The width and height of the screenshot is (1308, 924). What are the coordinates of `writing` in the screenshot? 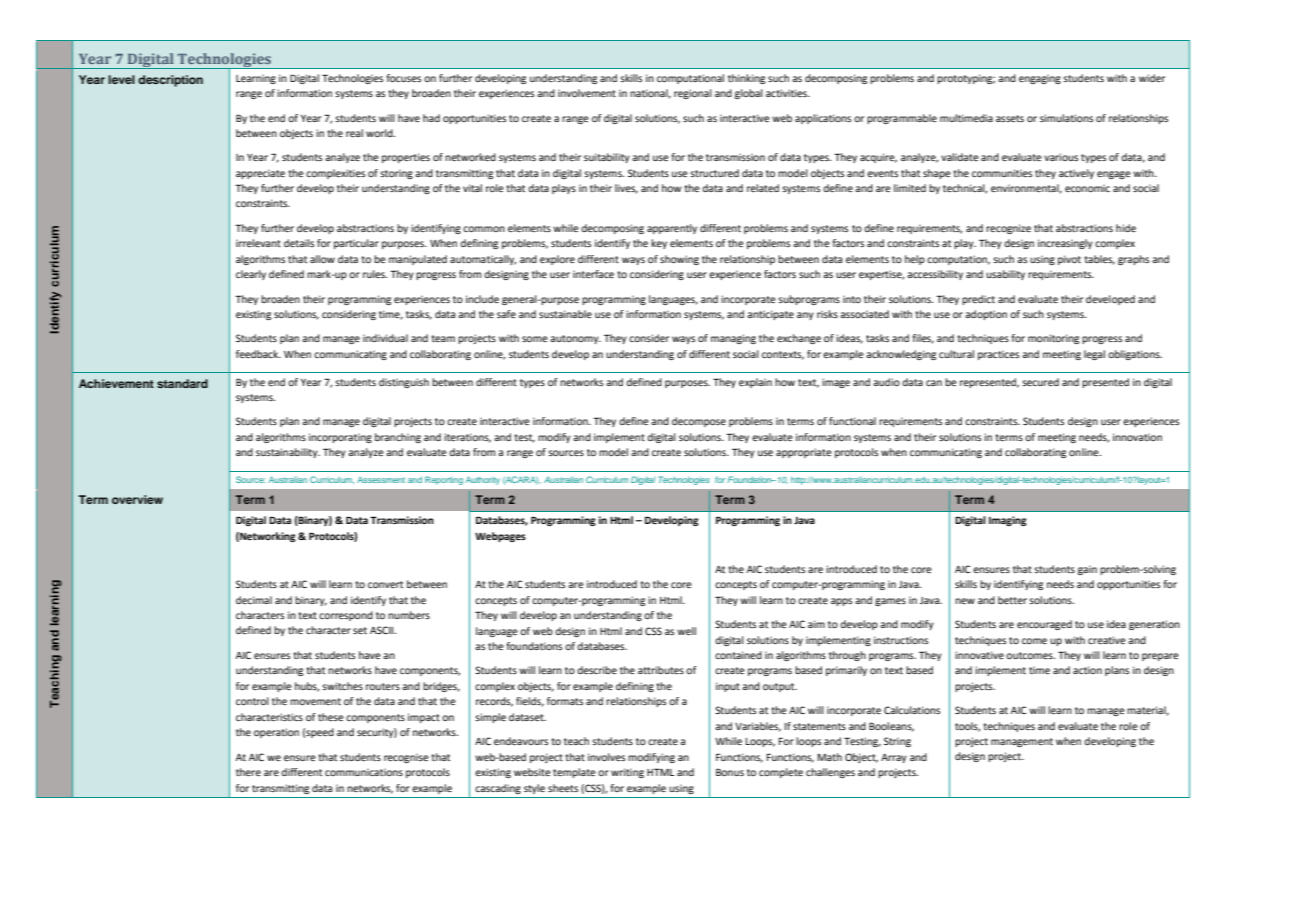 It's located at (627, 773).
